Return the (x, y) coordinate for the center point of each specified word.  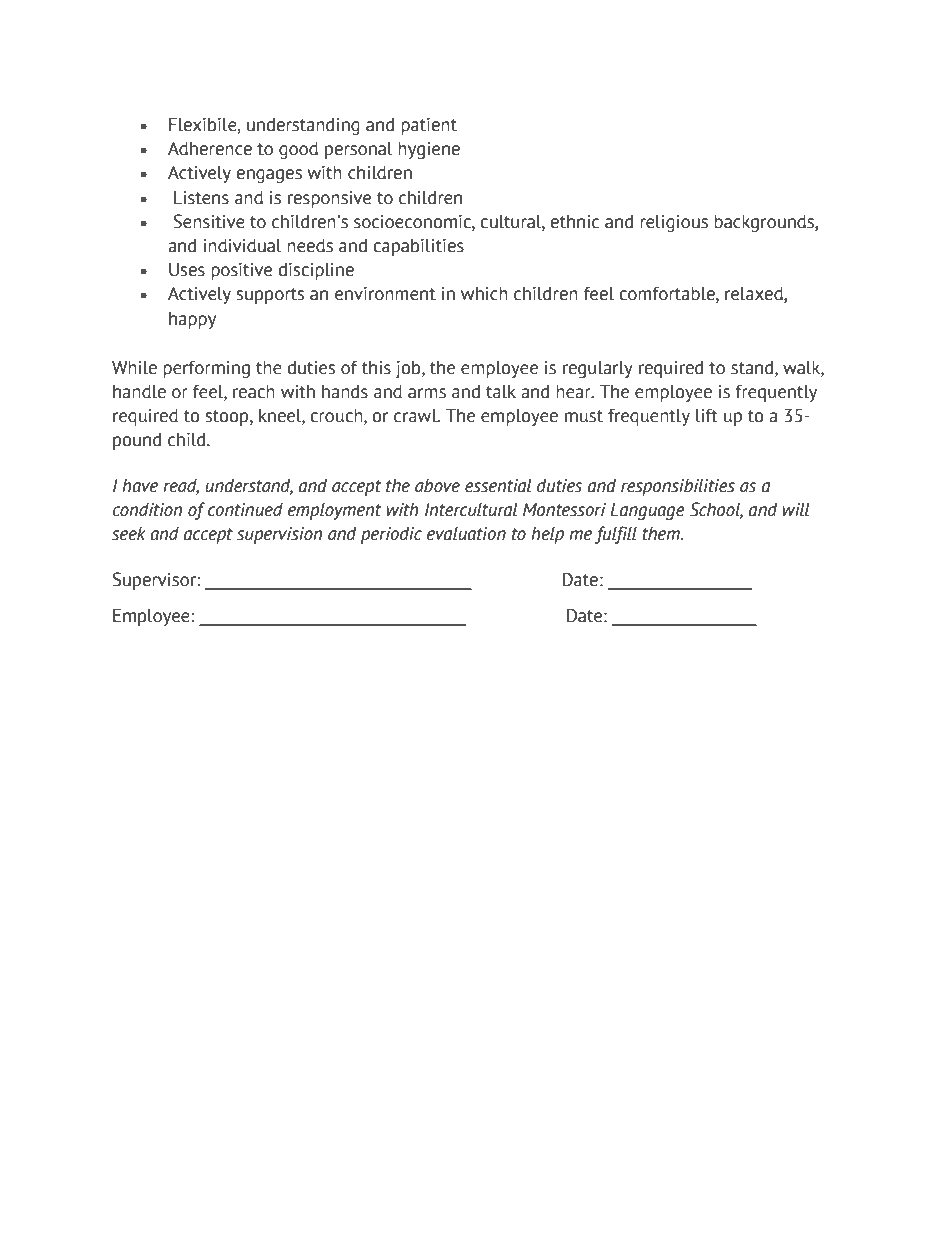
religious (674, 223)
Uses (187, 270)
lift (707, 416)
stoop (228, 418)
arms (427, 393)
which (484, 294)
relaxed (755, 295)
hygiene (429, 150)
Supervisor (155, 581)
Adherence (210, 148)
